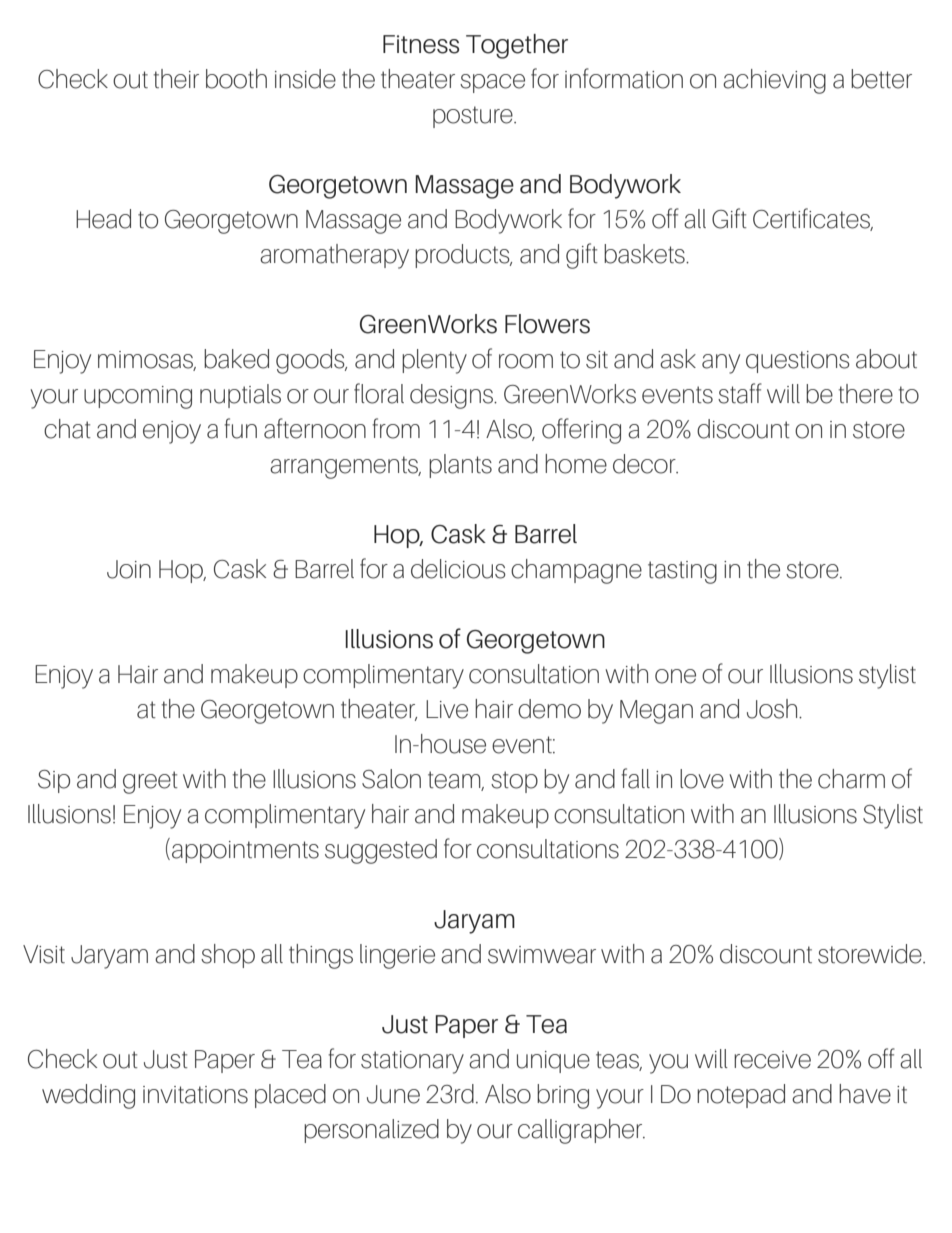 The width and height of the page is (952, 1233). Describe the element at coordinates (774, 81) in the page. I see `achieving` at that location.
